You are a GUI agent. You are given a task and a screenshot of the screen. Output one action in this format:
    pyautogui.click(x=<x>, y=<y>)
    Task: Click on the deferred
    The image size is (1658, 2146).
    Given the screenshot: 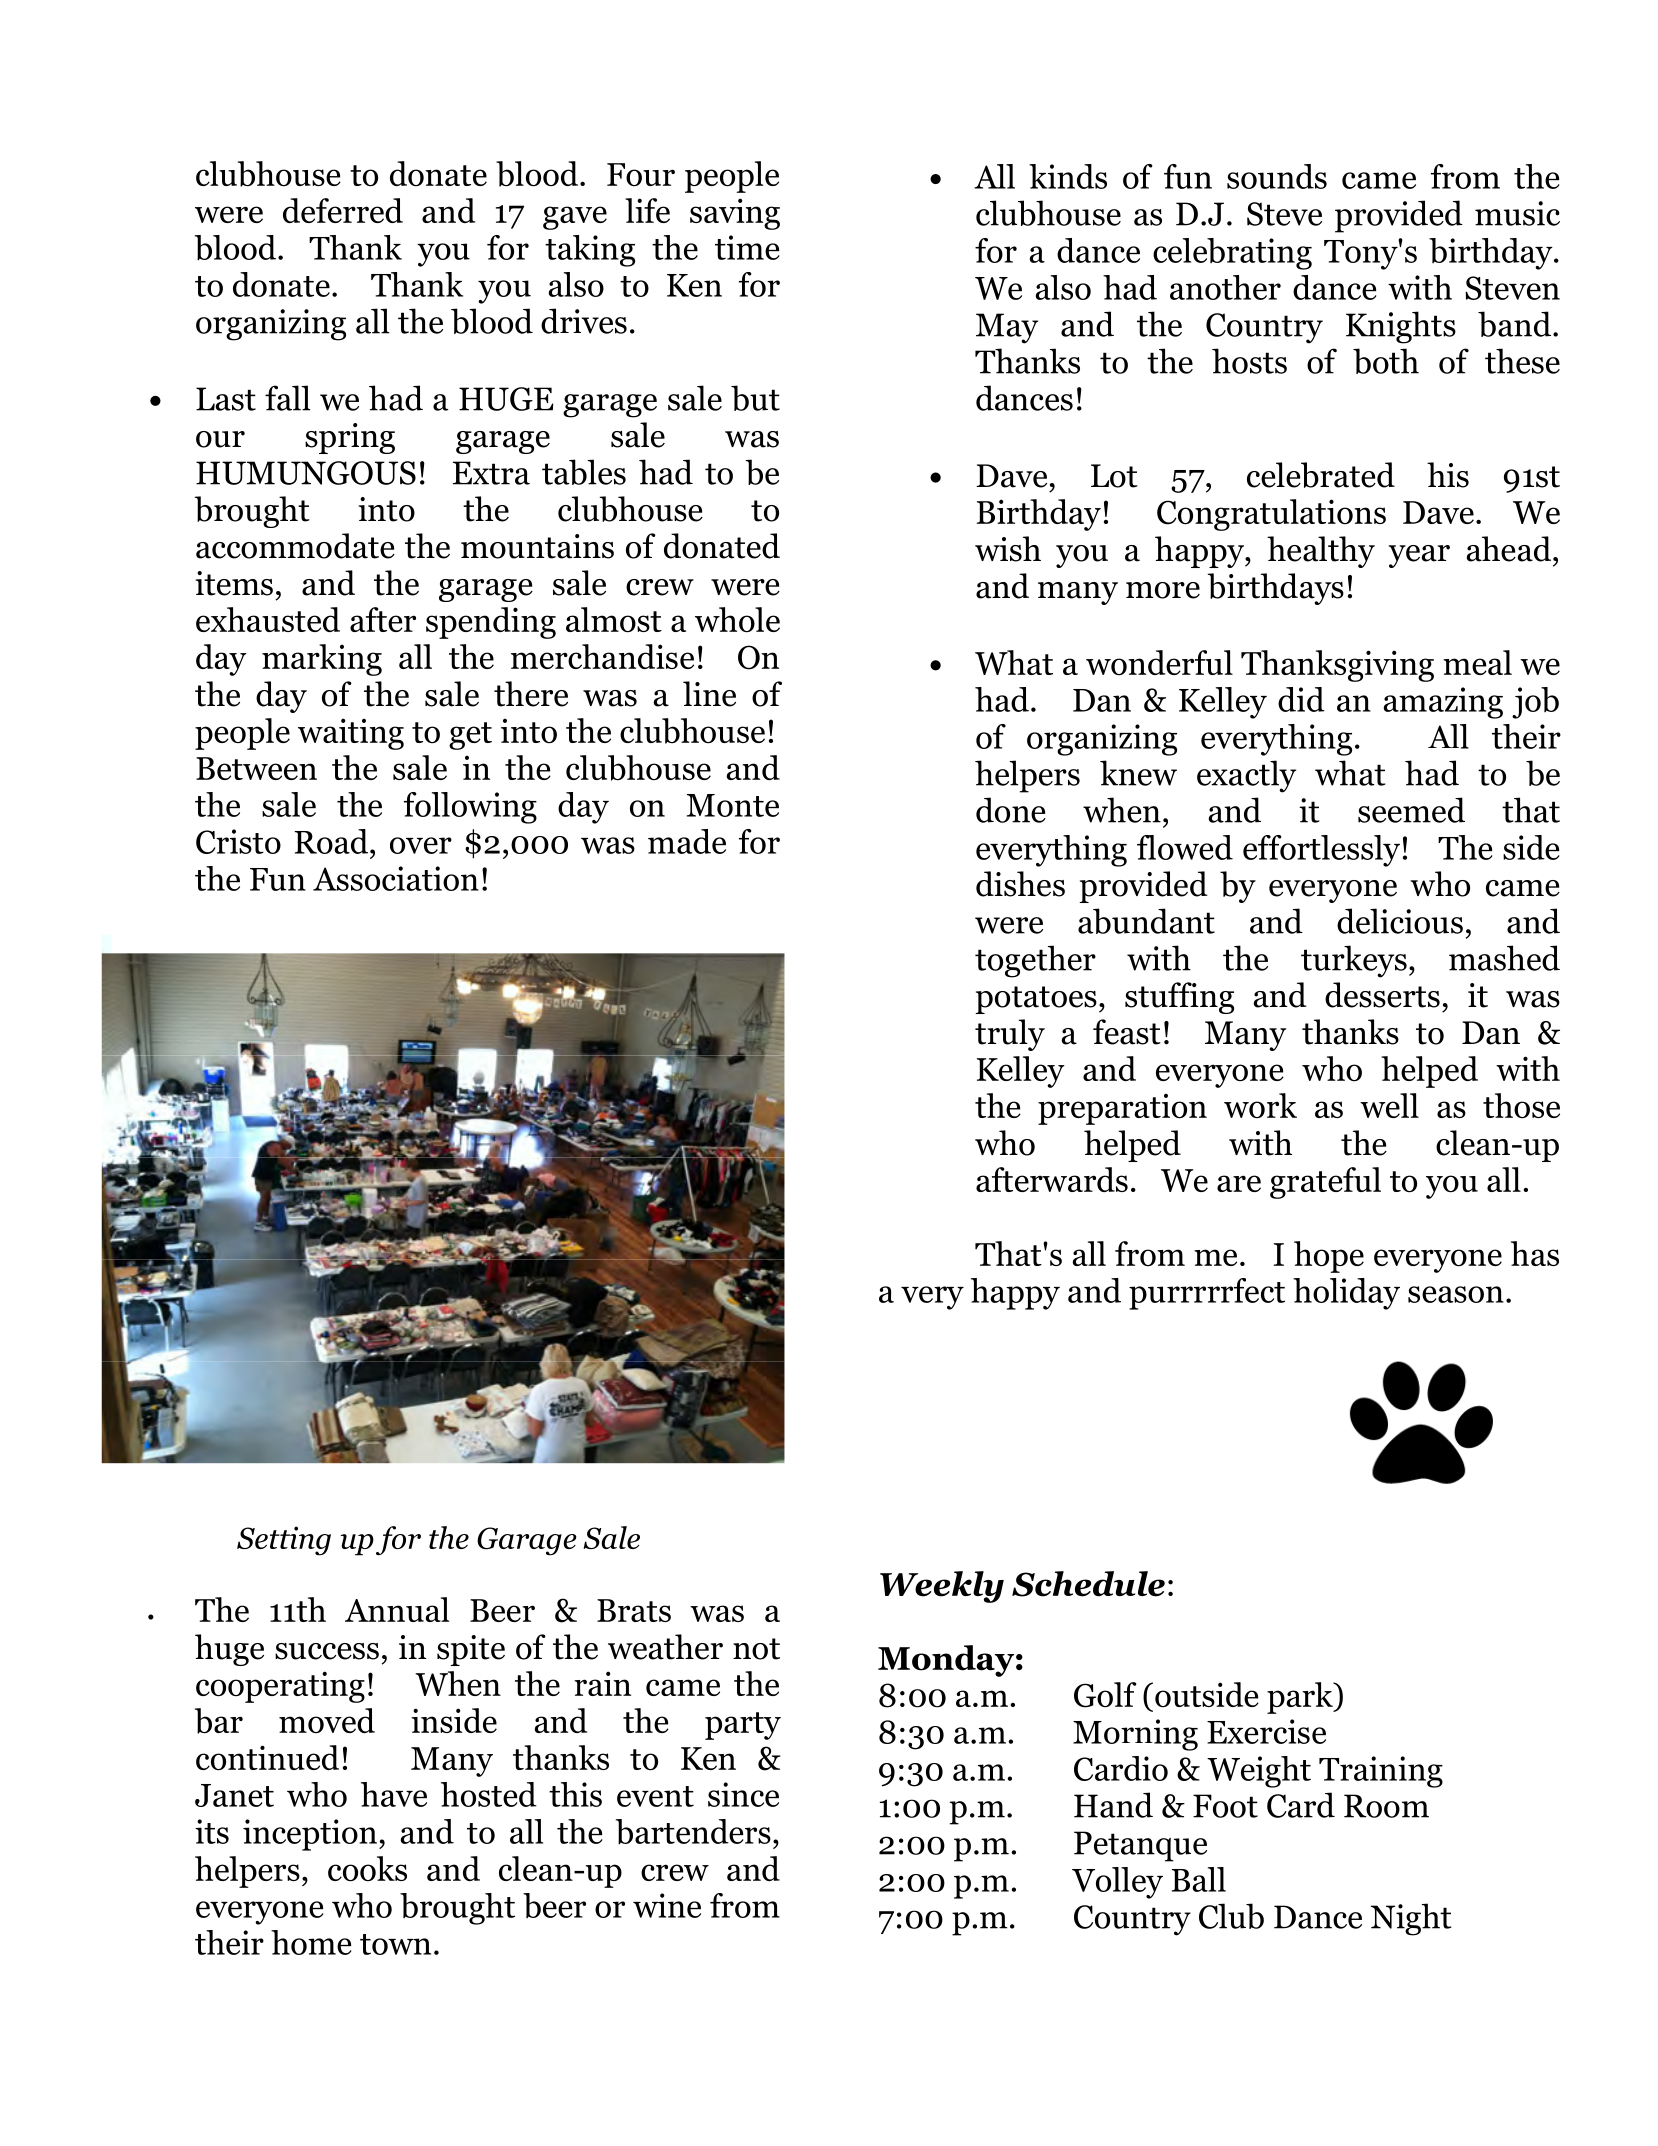 What is the action you would take?
    pyautogui.click(x=343, y=210)
